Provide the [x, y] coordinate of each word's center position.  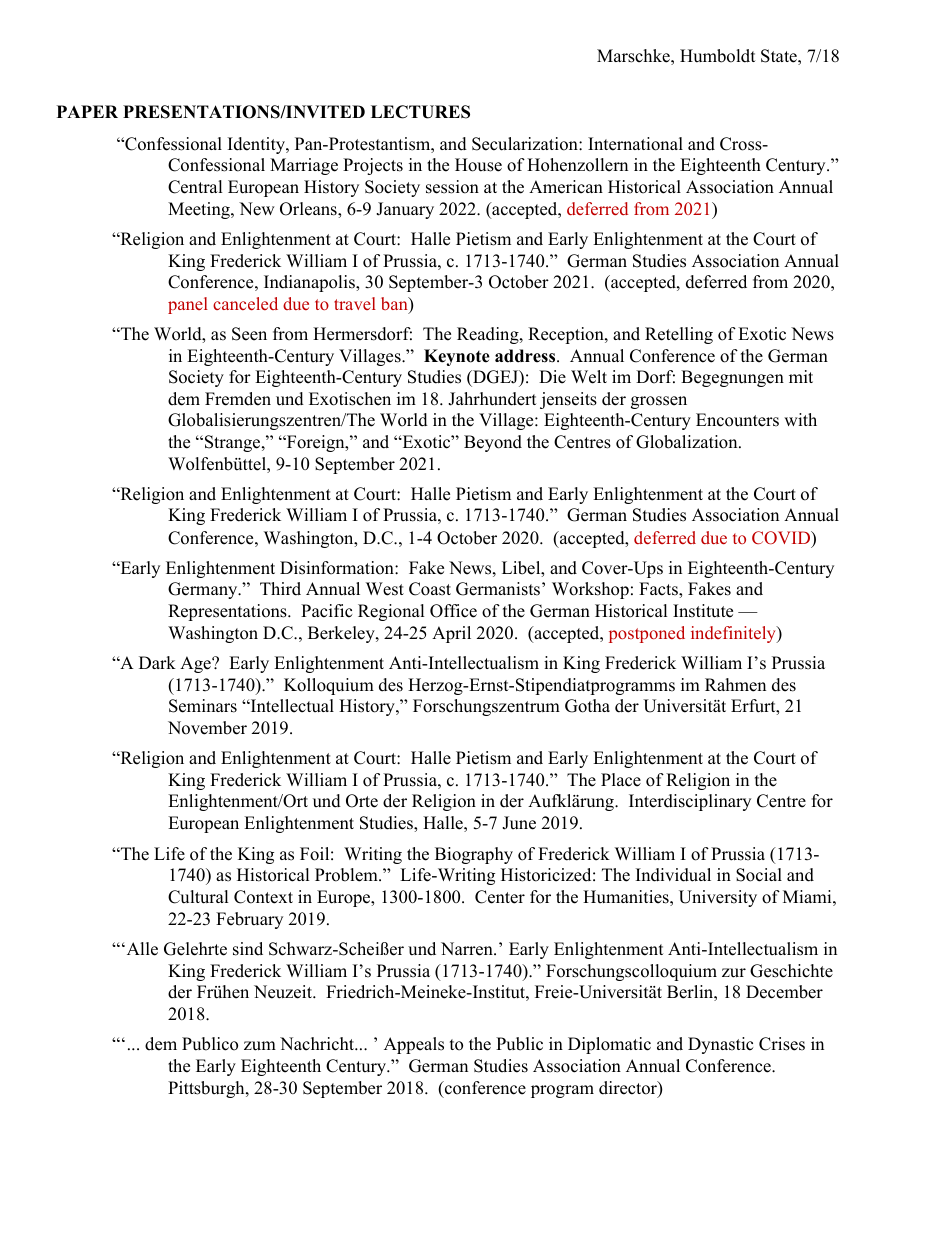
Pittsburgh [207, 1089]
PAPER [87, 111]
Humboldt [718, 56]
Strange [232, 443]
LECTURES [420, 112]
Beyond [493, 443]
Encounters [737, 420]
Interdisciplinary [690, 802]
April [451, 634]
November [207, 728]
